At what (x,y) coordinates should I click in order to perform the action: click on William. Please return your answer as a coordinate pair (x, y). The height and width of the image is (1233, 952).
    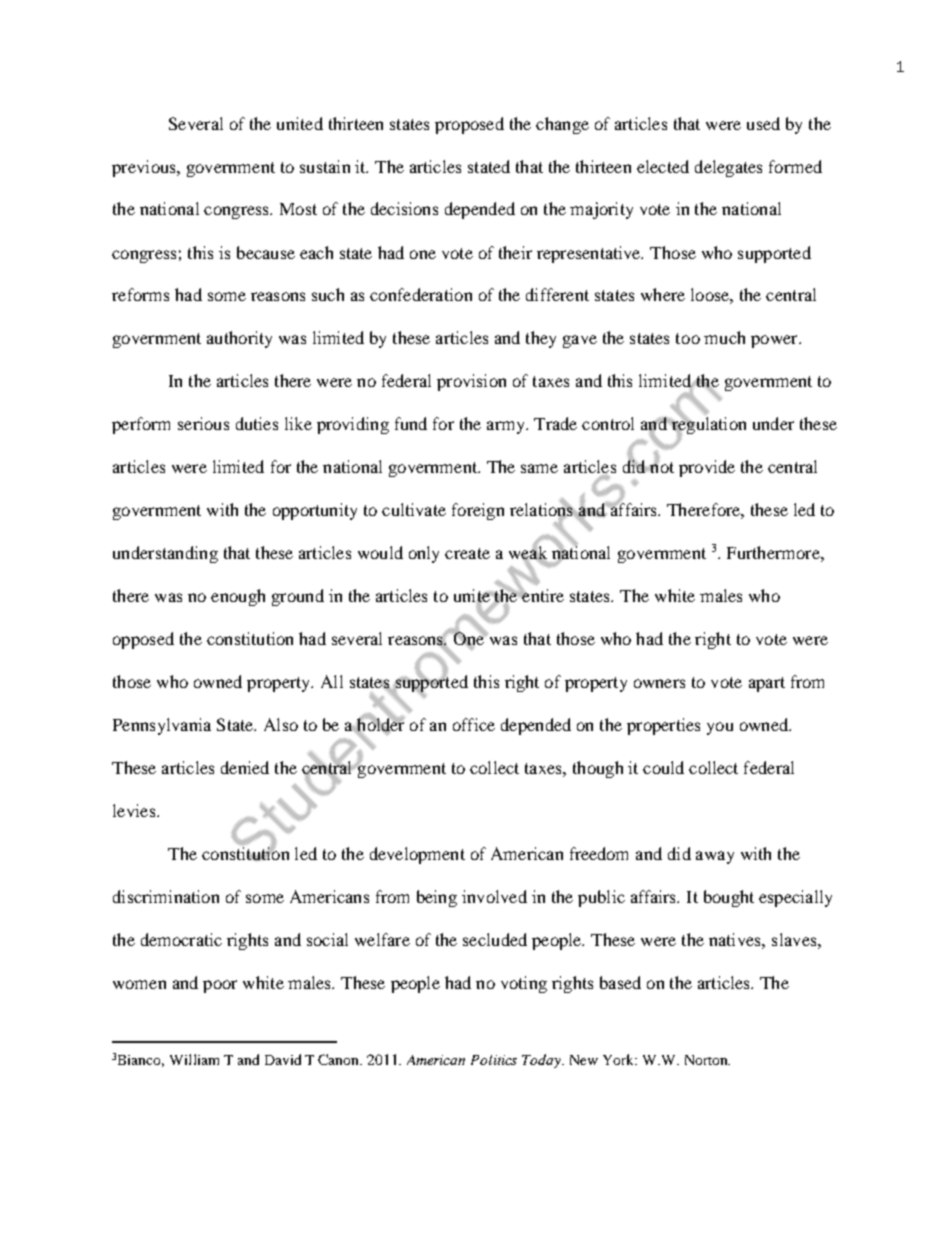
    Looking at the image, I should click on (194, 1059).
